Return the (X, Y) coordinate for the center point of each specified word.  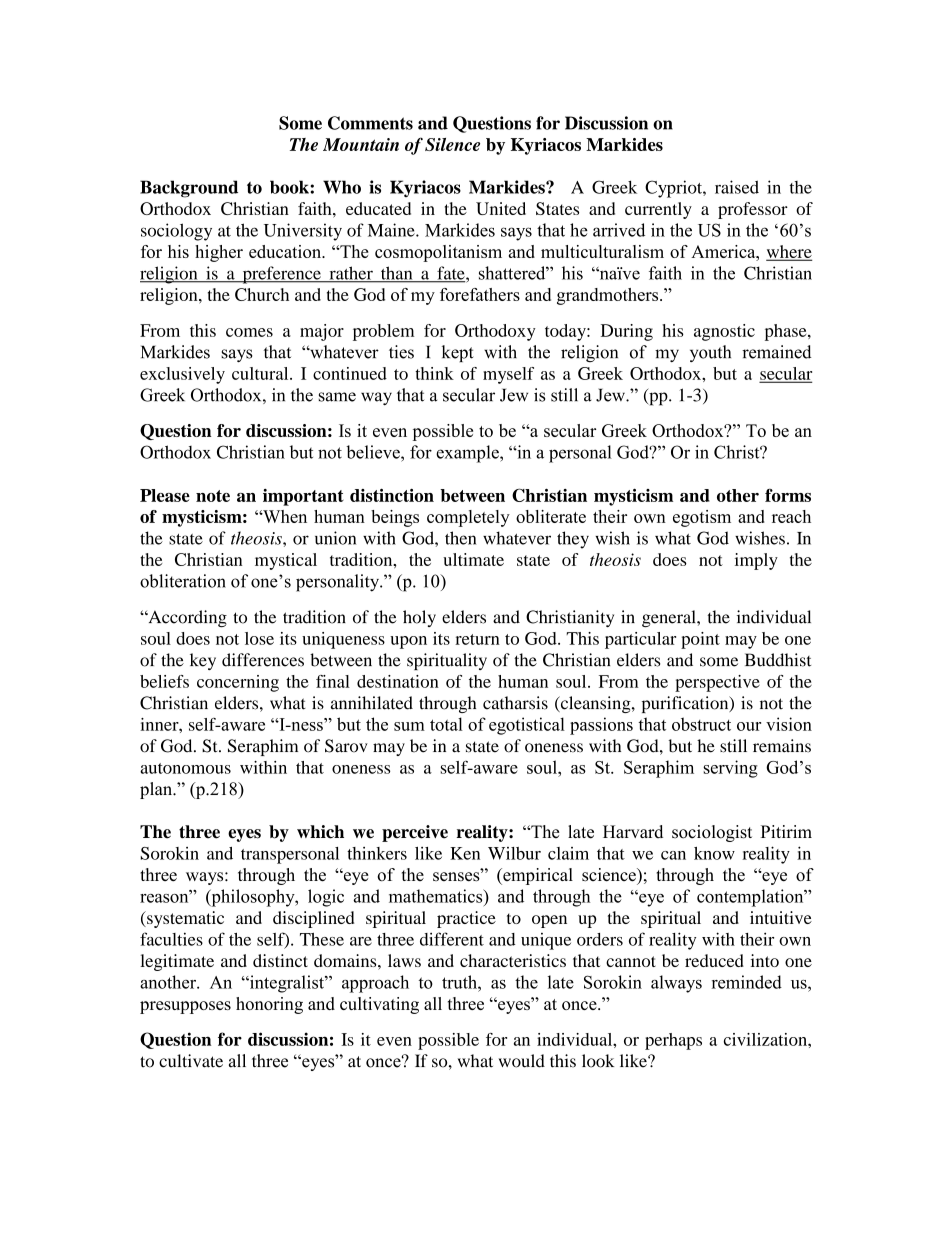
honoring (269, 1005)
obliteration (183, 581)
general (670, 618)
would (522, 1061)
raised (737, 187)
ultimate (473, 559)
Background (189, 189)
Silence (452, 144)
